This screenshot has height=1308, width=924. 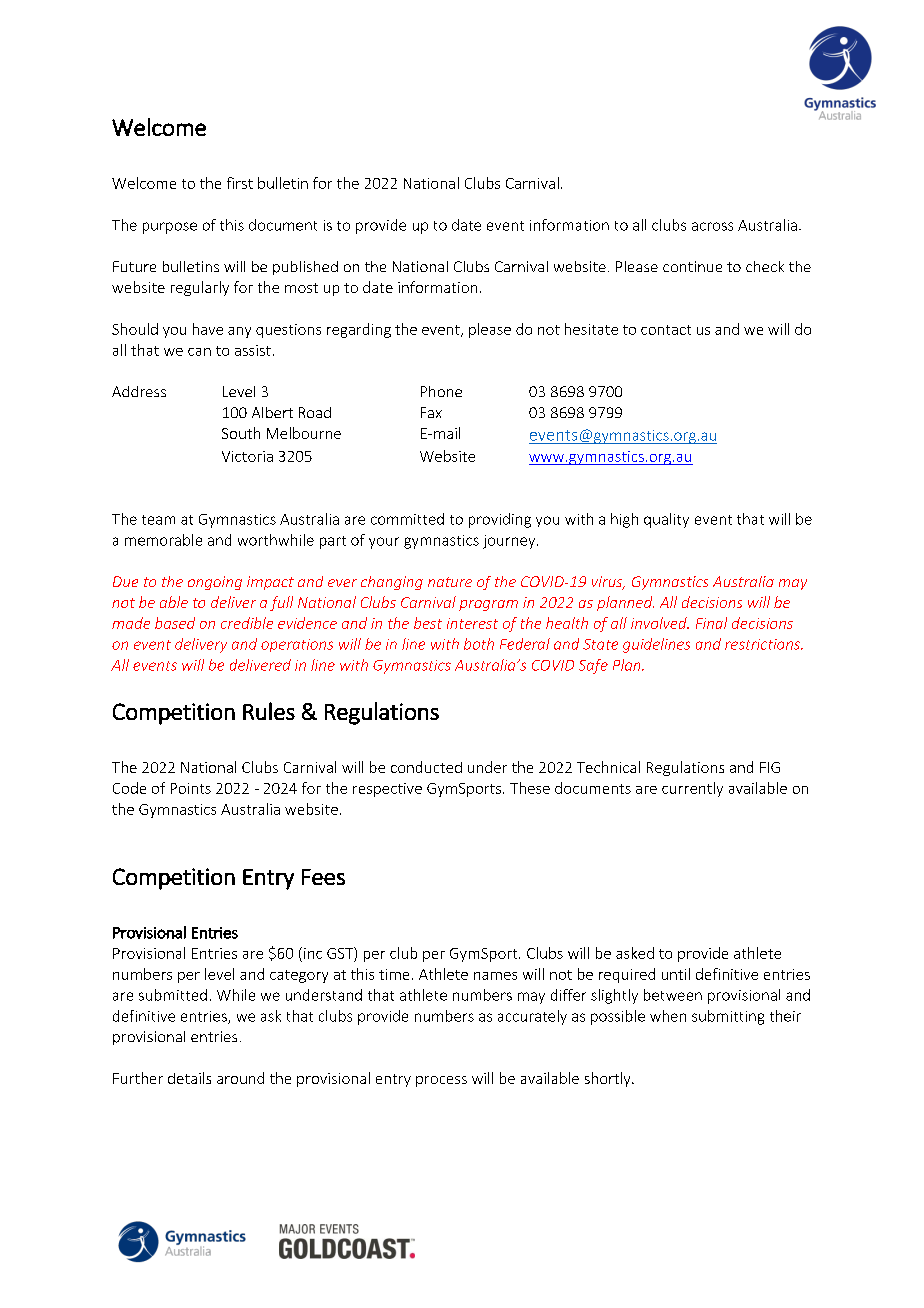 I want to click on published, so click(x=305, y=268).
